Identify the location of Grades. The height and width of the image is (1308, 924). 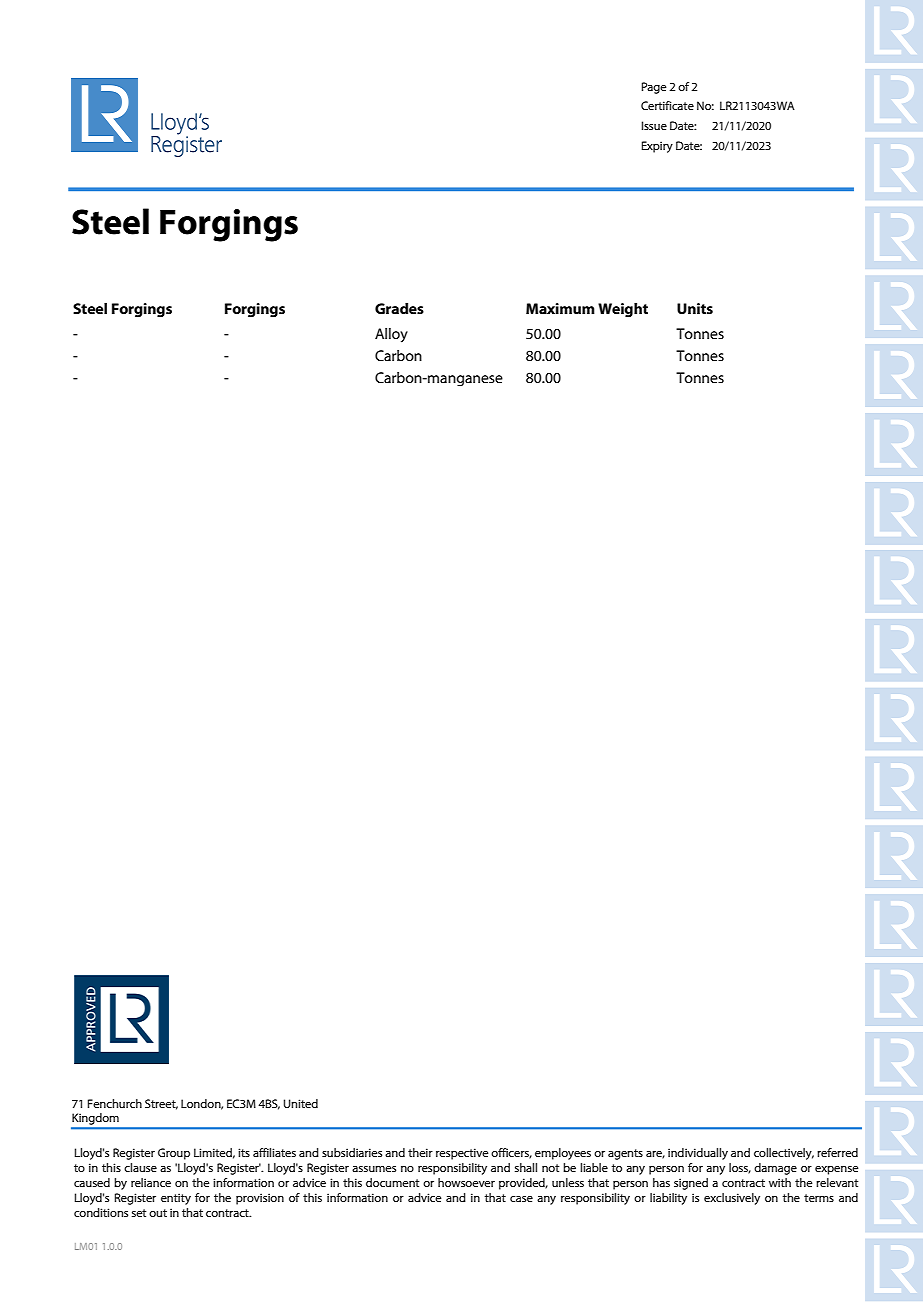
(399, 308).
